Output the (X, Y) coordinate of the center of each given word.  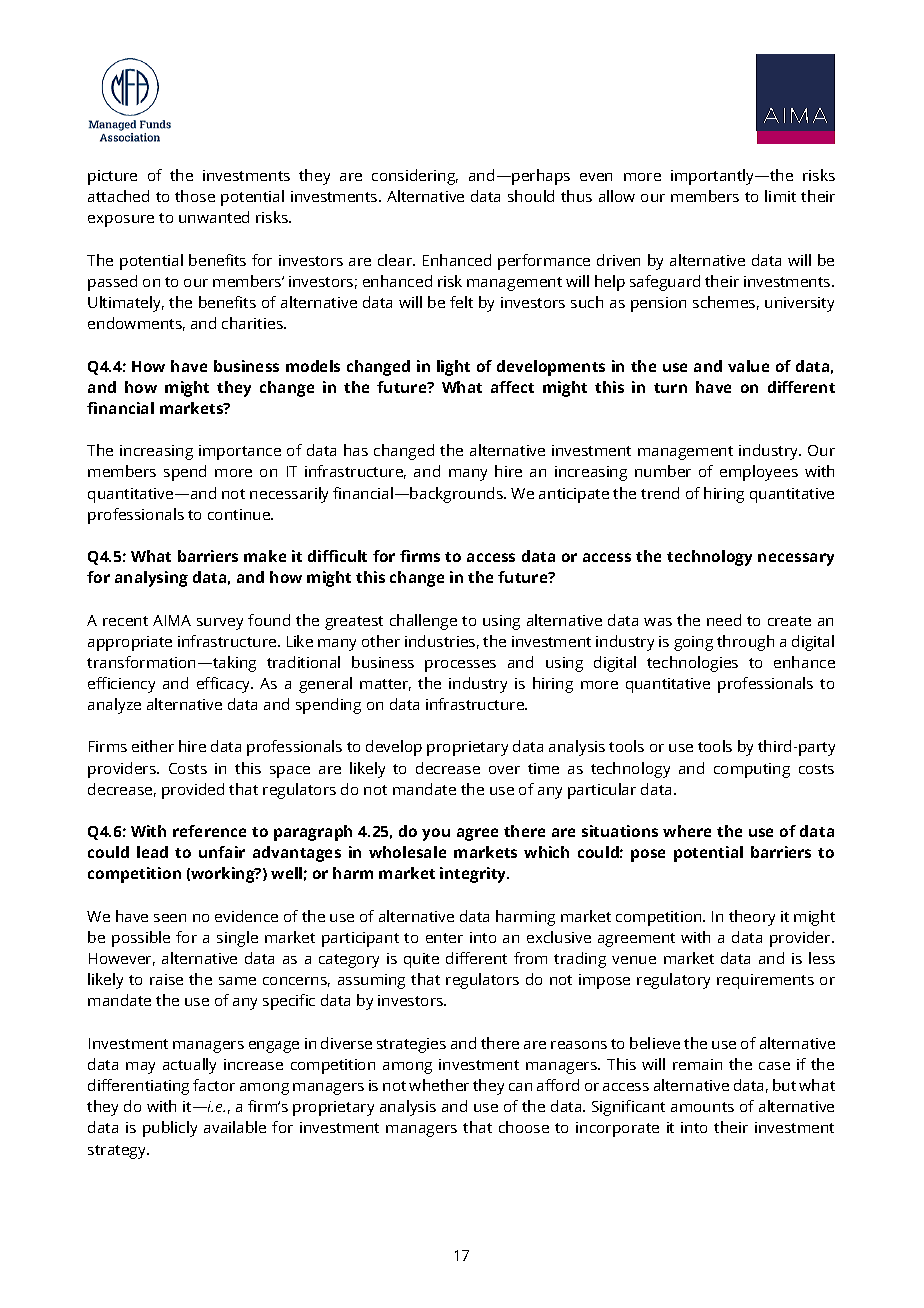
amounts (702, 1107)
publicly (170, 1129)
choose (524, 1127)
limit (780, 196)
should (531, 196)
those (195, 196)
